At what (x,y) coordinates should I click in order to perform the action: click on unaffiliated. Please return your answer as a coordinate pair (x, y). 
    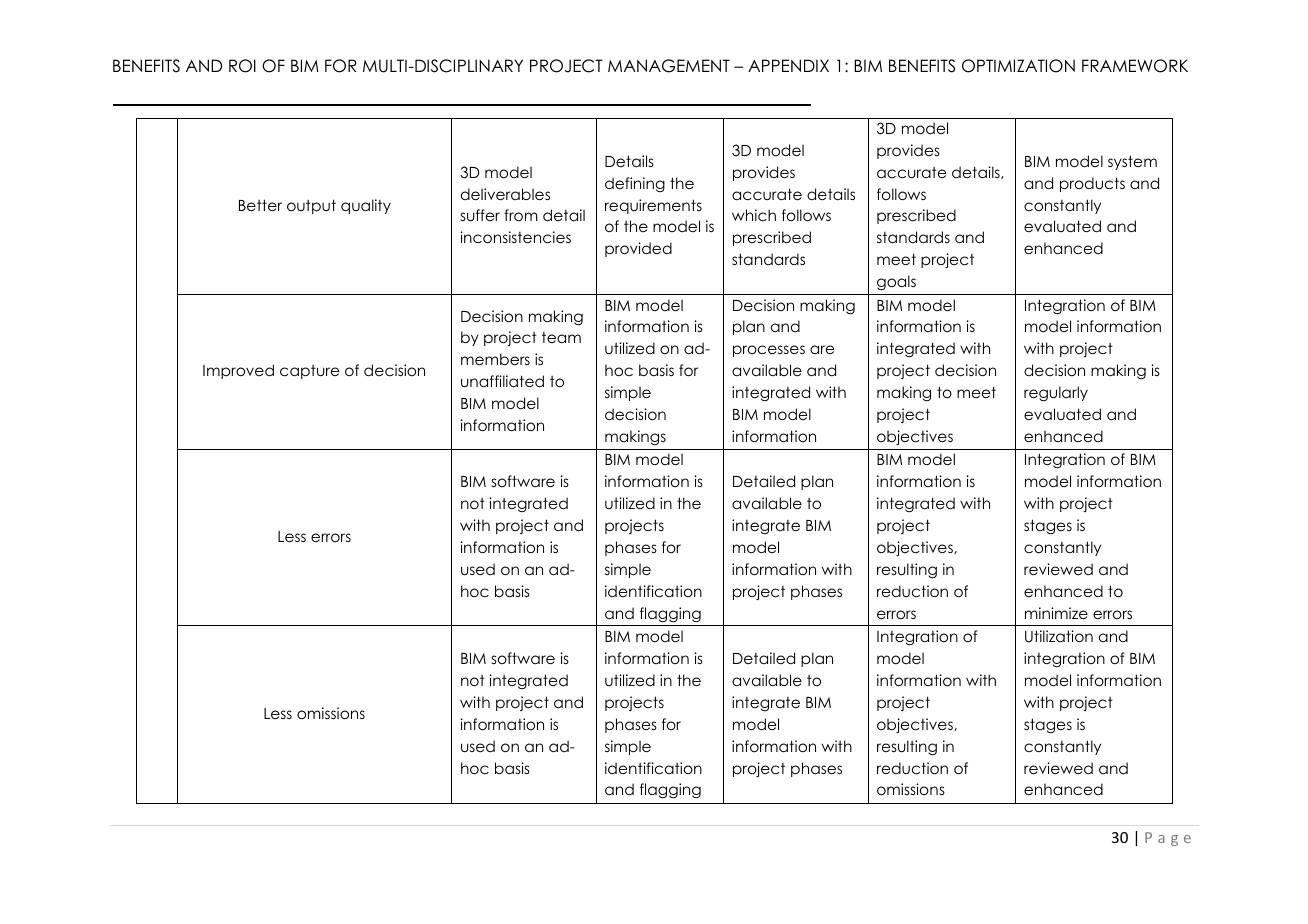
    Looking at the image, I should click on (502, 381).
